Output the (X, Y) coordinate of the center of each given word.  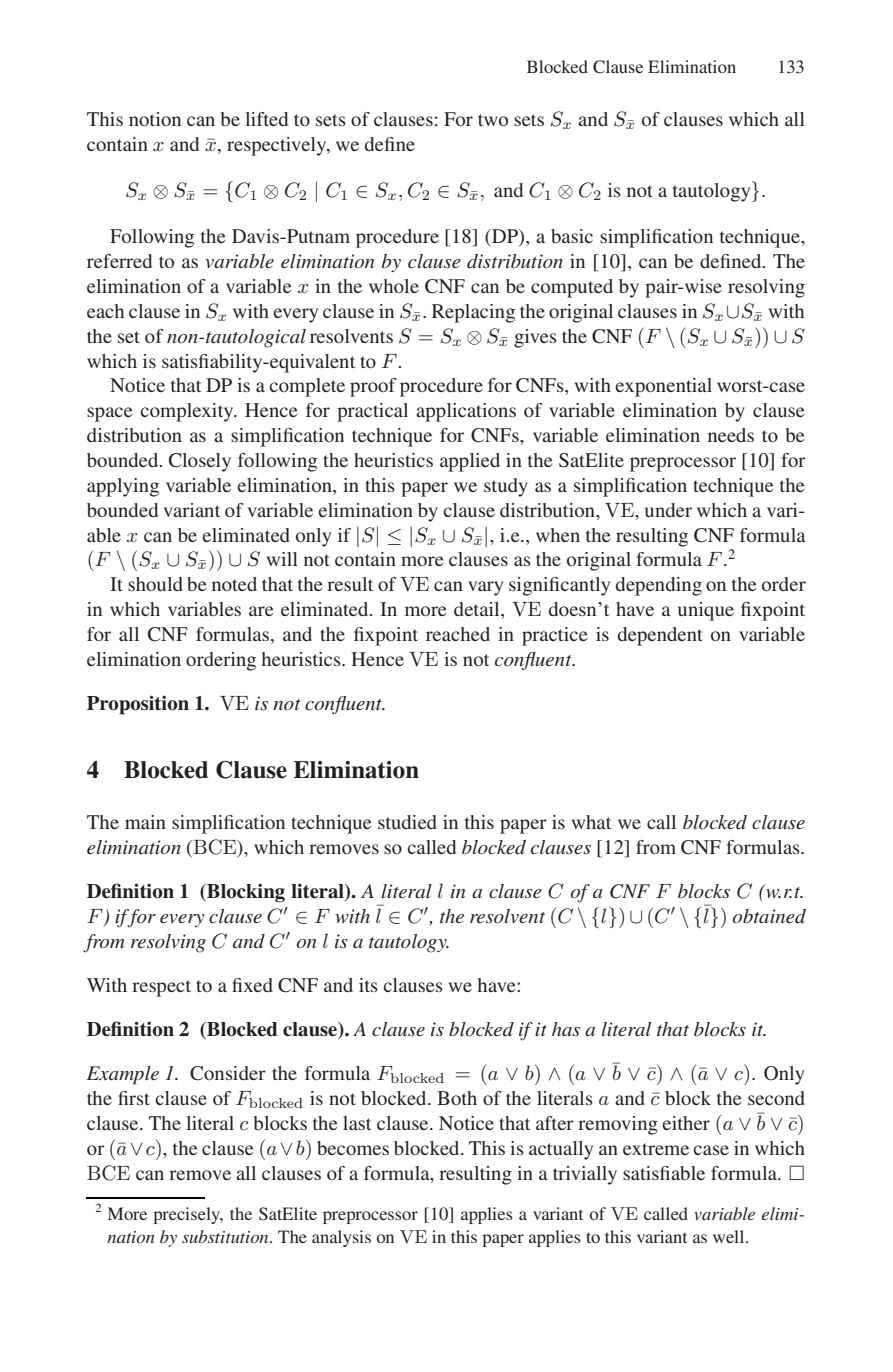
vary (485, 588)
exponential (663, 387)
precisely (188, 1215)
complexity (188, 412)
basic (572, 236)
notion (155, 119)
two (493, 120)
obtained (769, 916)
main (145, 822)
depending (659, 586)
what (591, 822)
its (368, 985)
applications (466, 412)
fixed (252, 985)
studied (407, 822)
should (155, 584)
